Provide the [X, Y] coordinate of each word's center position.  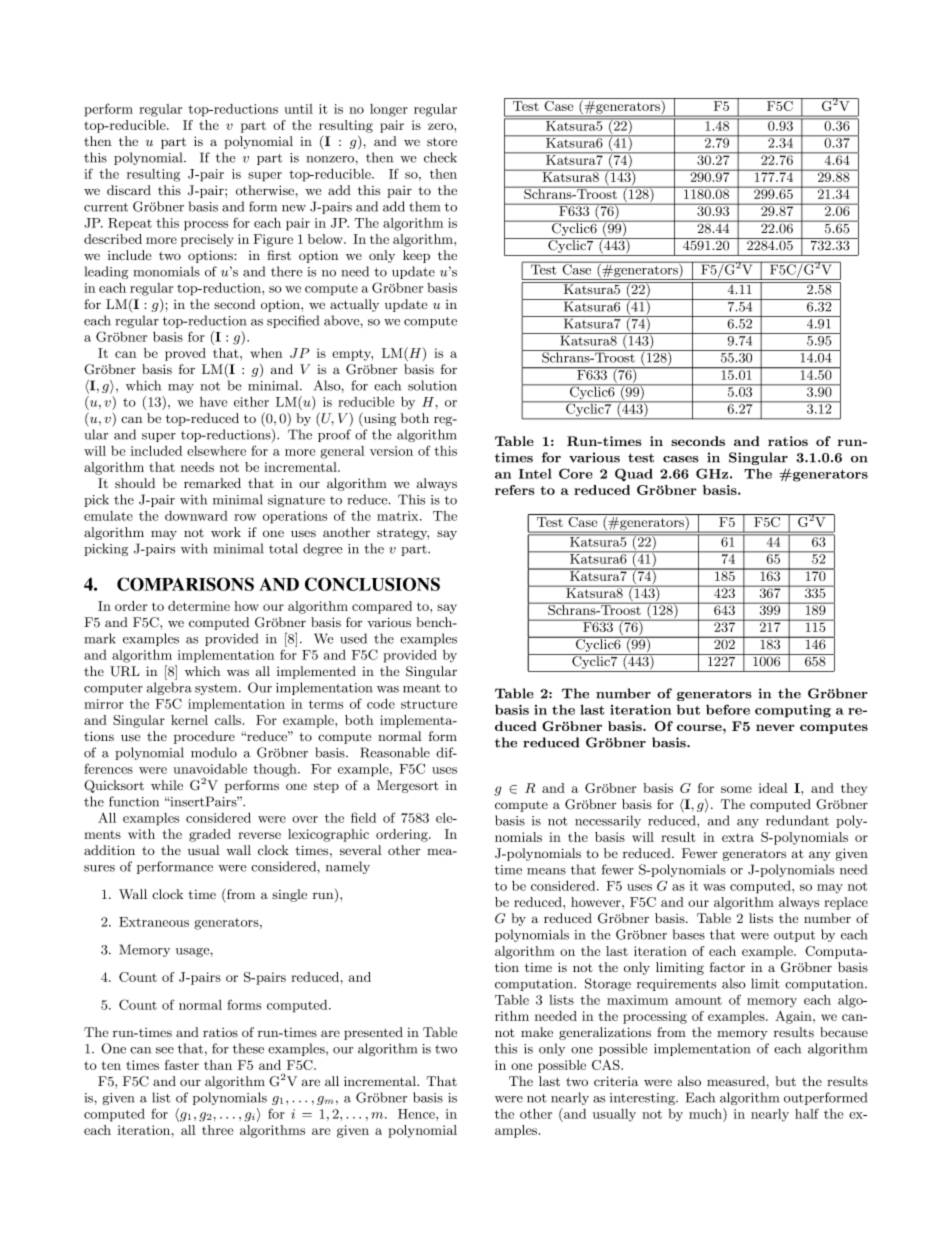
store [442, 141]
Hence [417, 1114]
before [728, 709]
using [379, 419]
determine [199, 606]
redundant [797, 820]
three [217, 1130]
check [440, 157]
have [213, 402]
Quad [634, 474]
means [546, 871]
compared [382, 607]
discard [129, 190]
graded [210, 835]
